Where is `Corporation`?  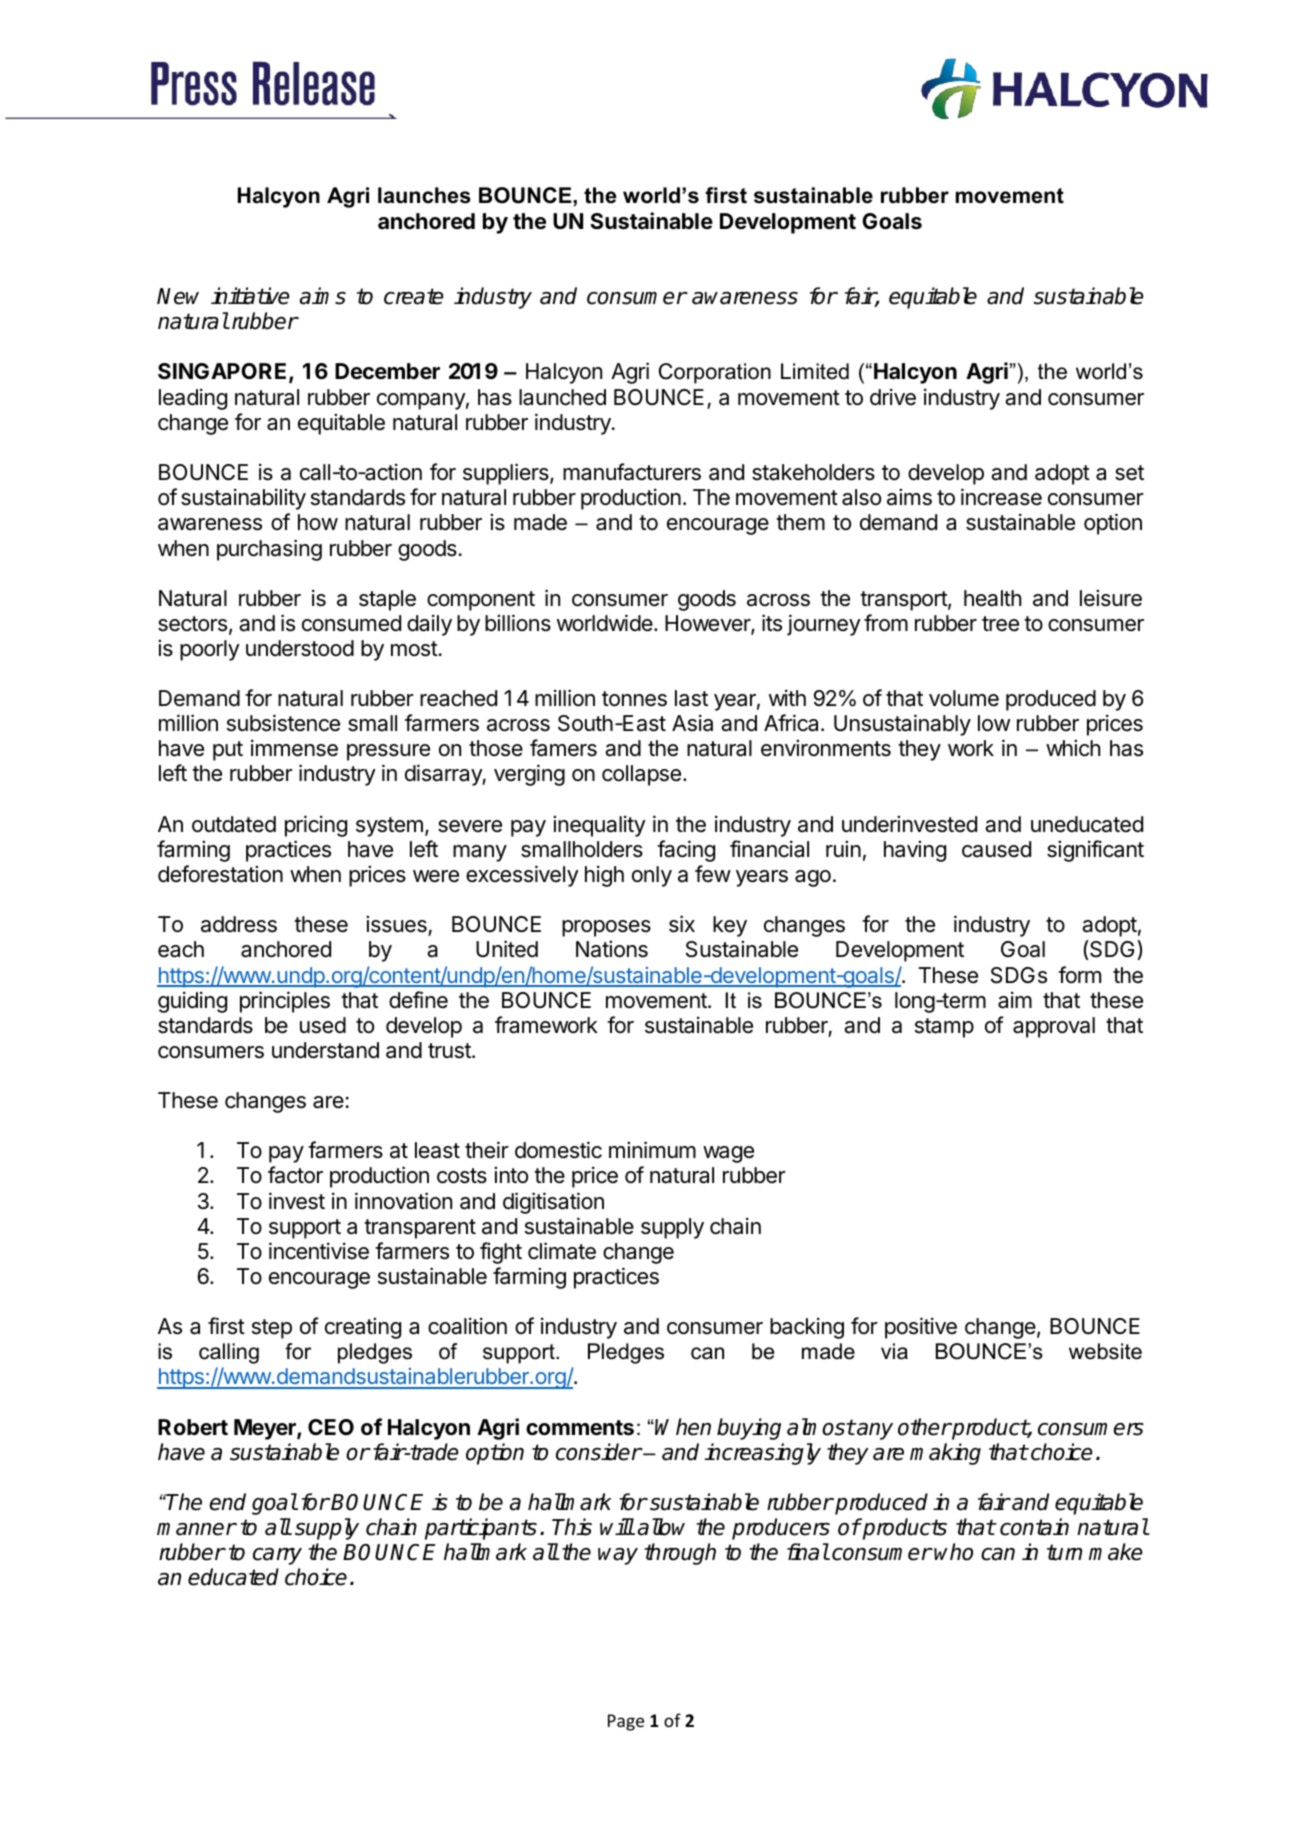 Corporation is located at coordinates (715, 373).
